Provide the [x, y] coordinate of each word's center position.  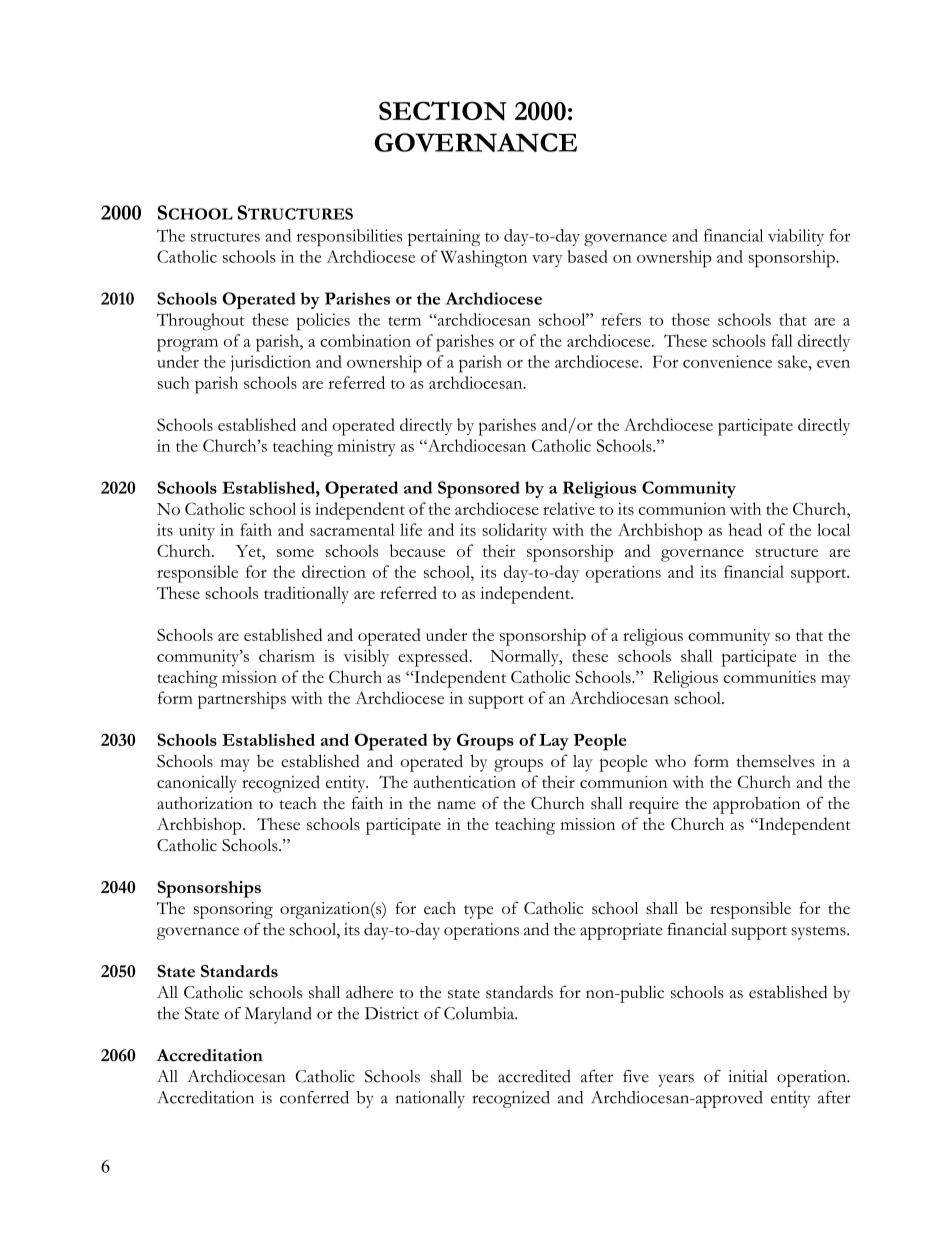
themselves [775, 761]
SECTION [443, 111]
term [404, 321]
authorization [205, 803]
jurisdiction [271, 363]
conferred [314, 1097]
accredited [534, 1076]
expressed [434, 658]
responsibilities [349, 237]
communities [769, 677]
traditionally [306, 595]
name [456, 805]
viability [796, 237]
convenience [727, 361]
